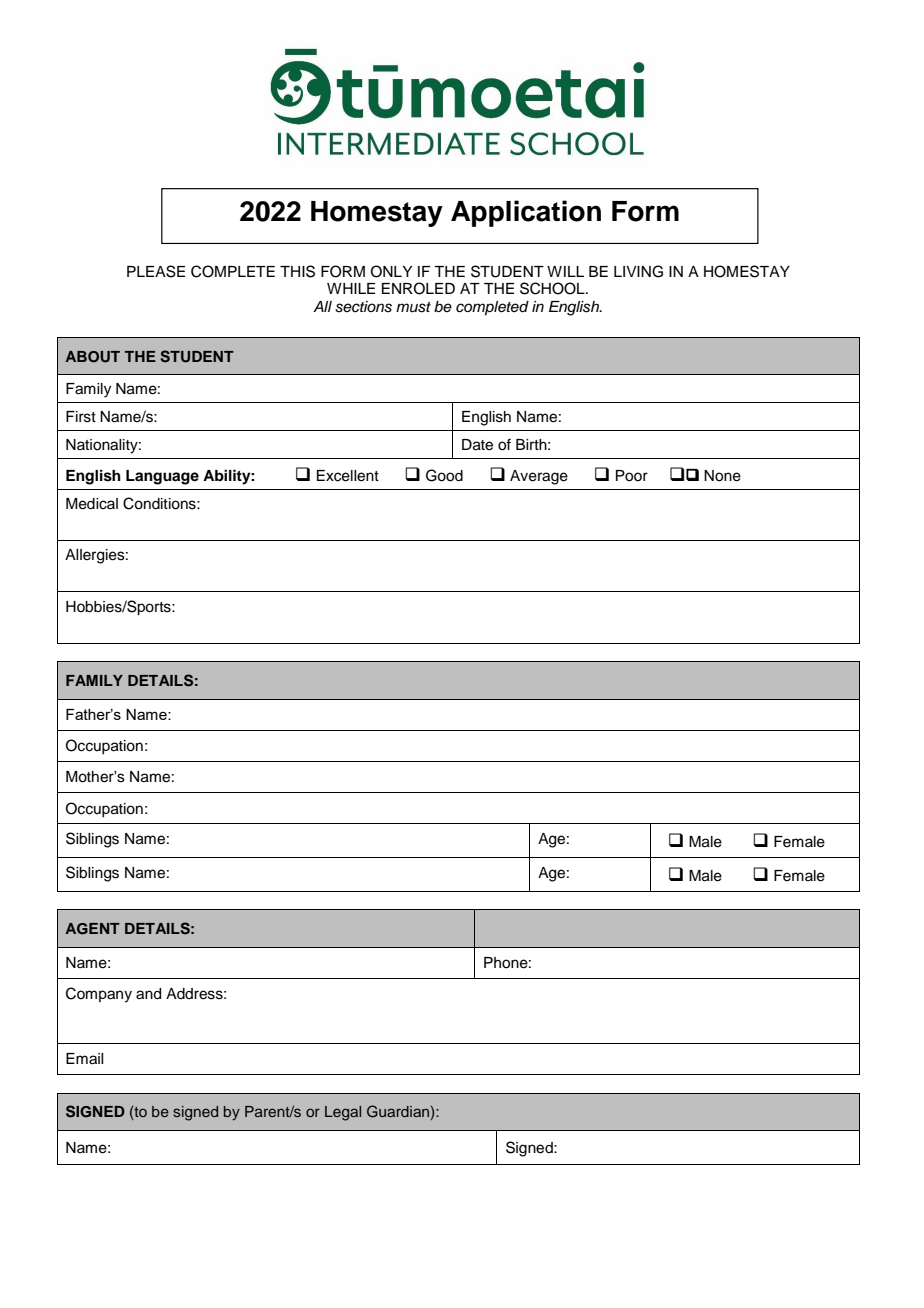  Describe the element at coordinates (156, 271) in the screenshot. I see `PLEASE` at that location.
